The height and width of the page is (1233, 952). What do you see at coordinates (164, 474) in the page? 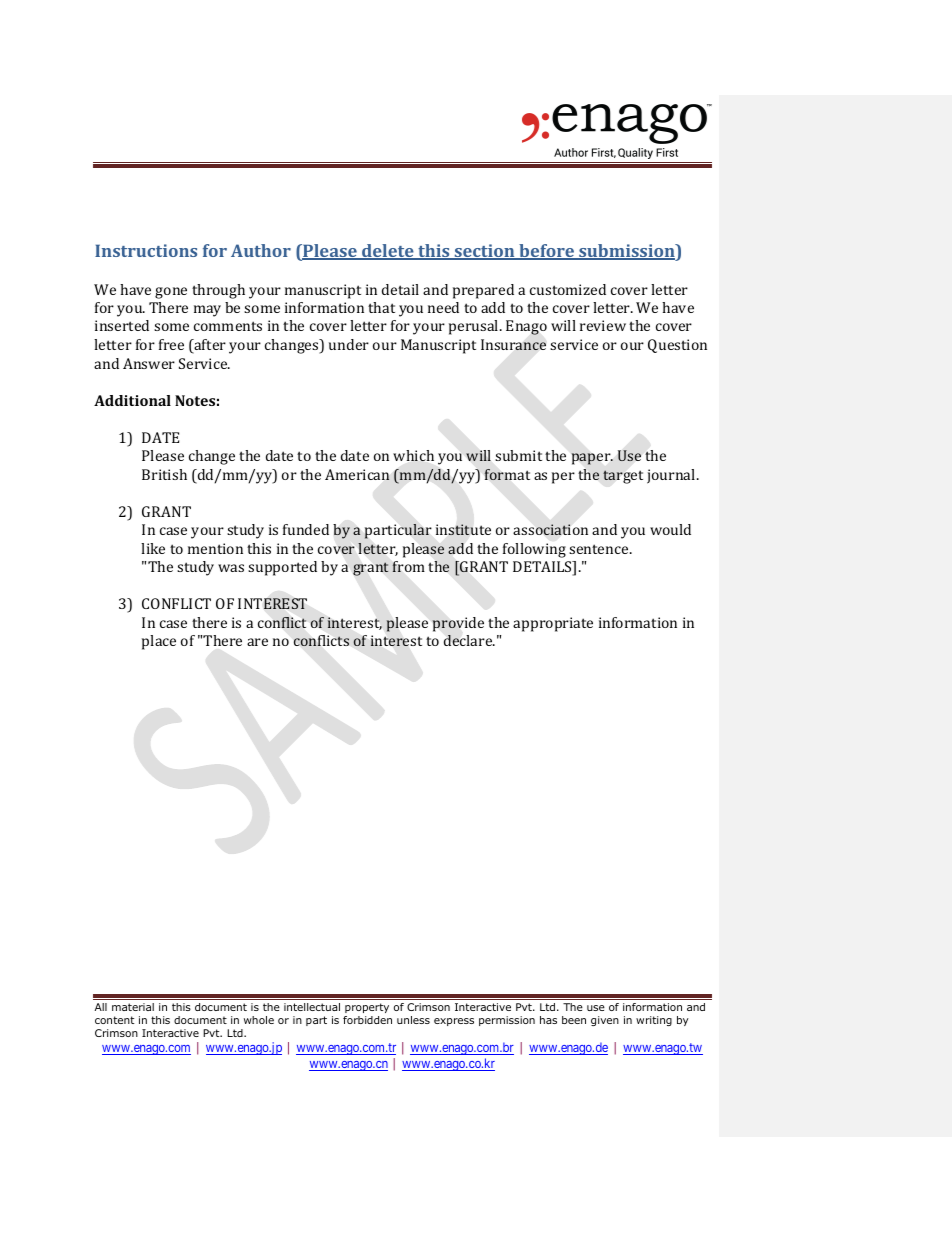
I see `British` at bounding box center [164, 474].
